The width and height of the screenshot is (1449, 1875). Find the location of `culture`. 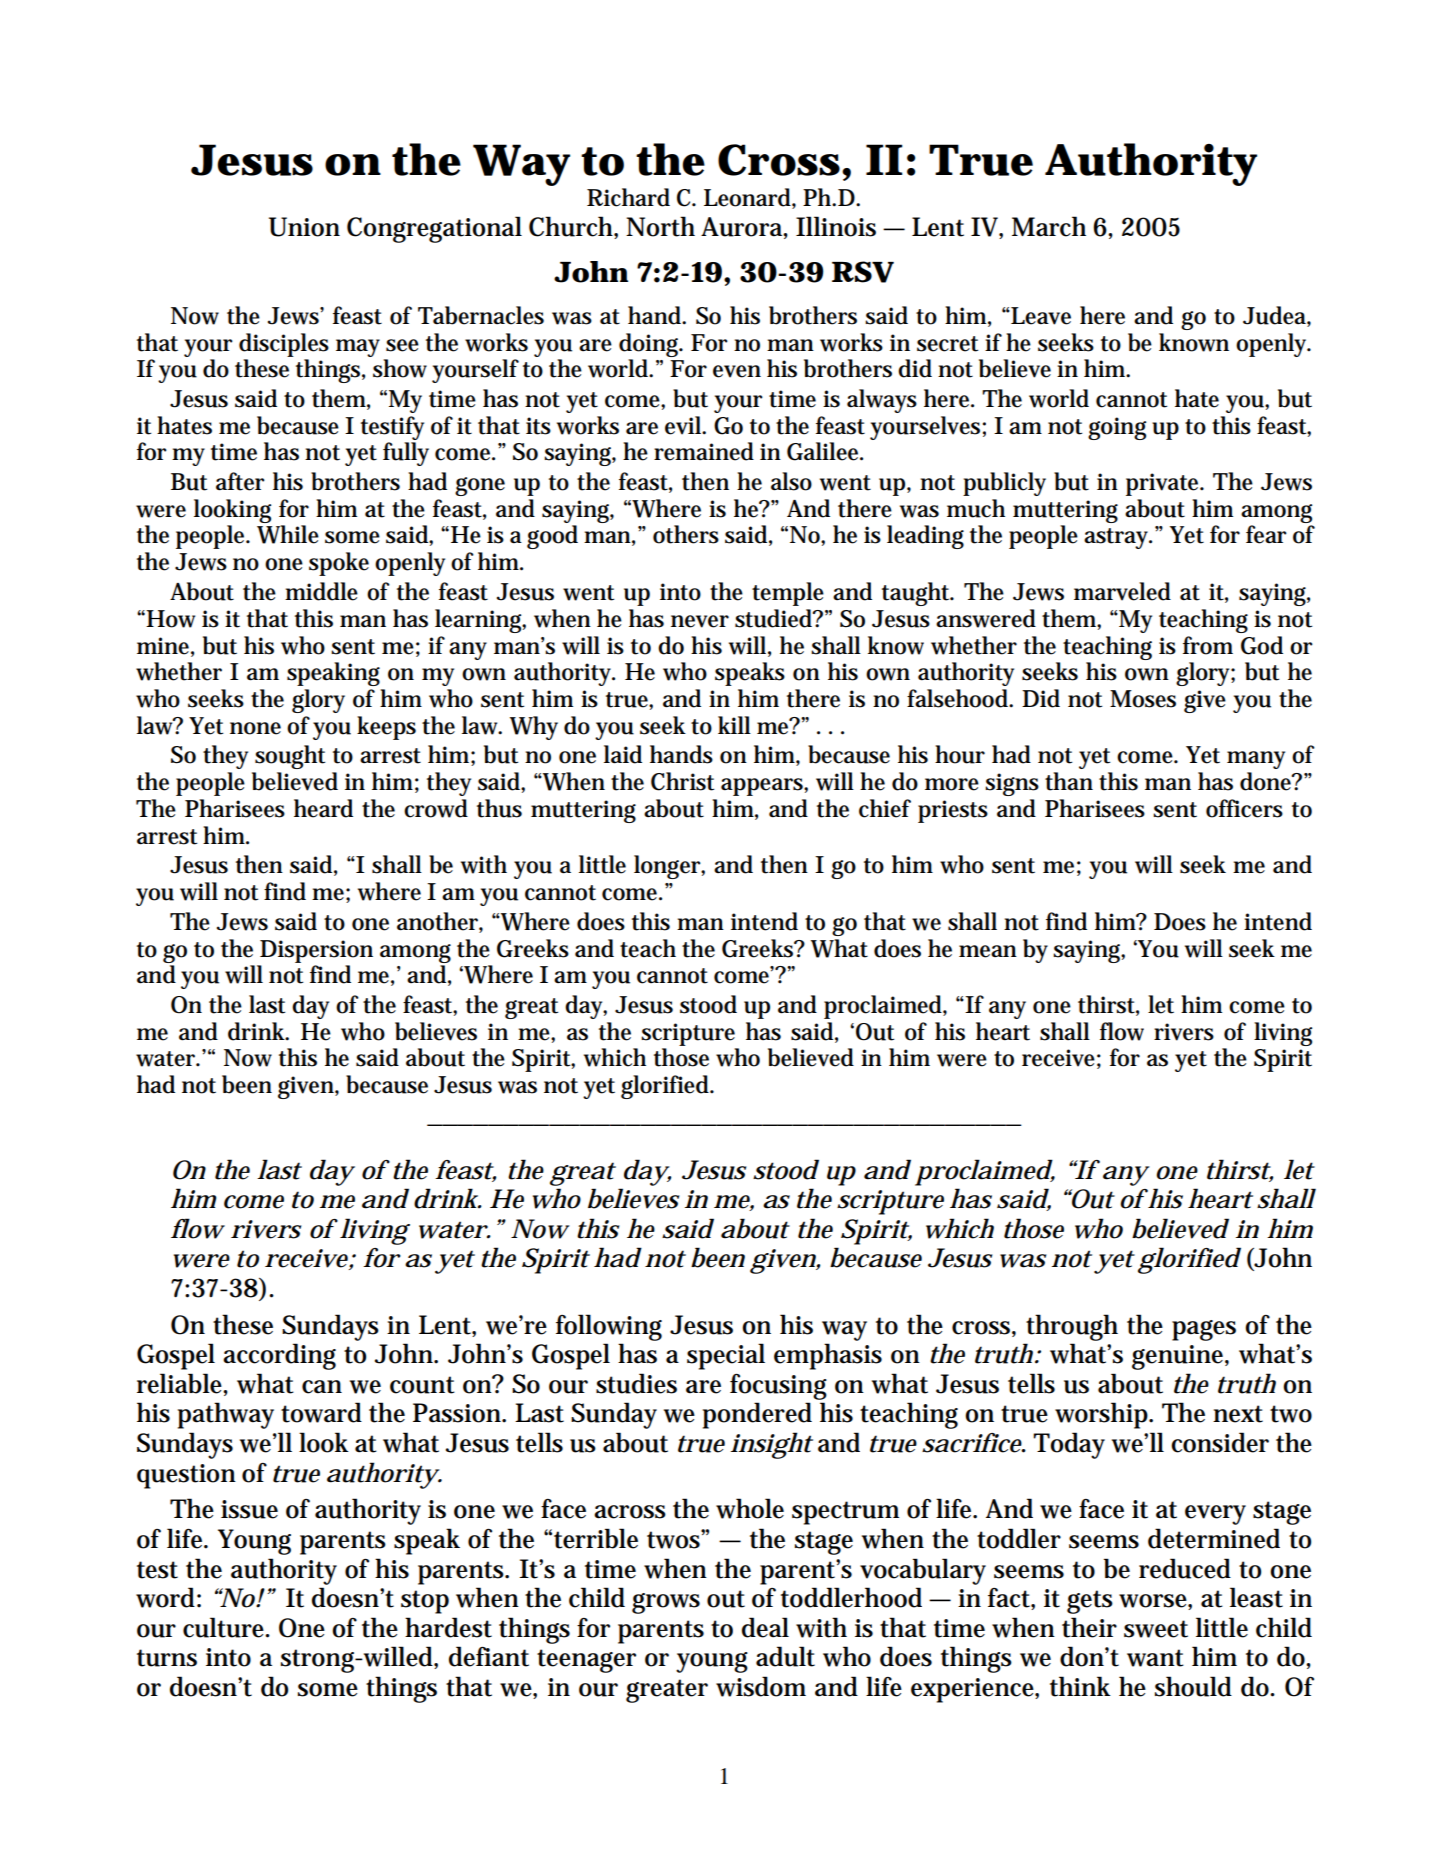

culture is located at coordinates (225, 1627).
